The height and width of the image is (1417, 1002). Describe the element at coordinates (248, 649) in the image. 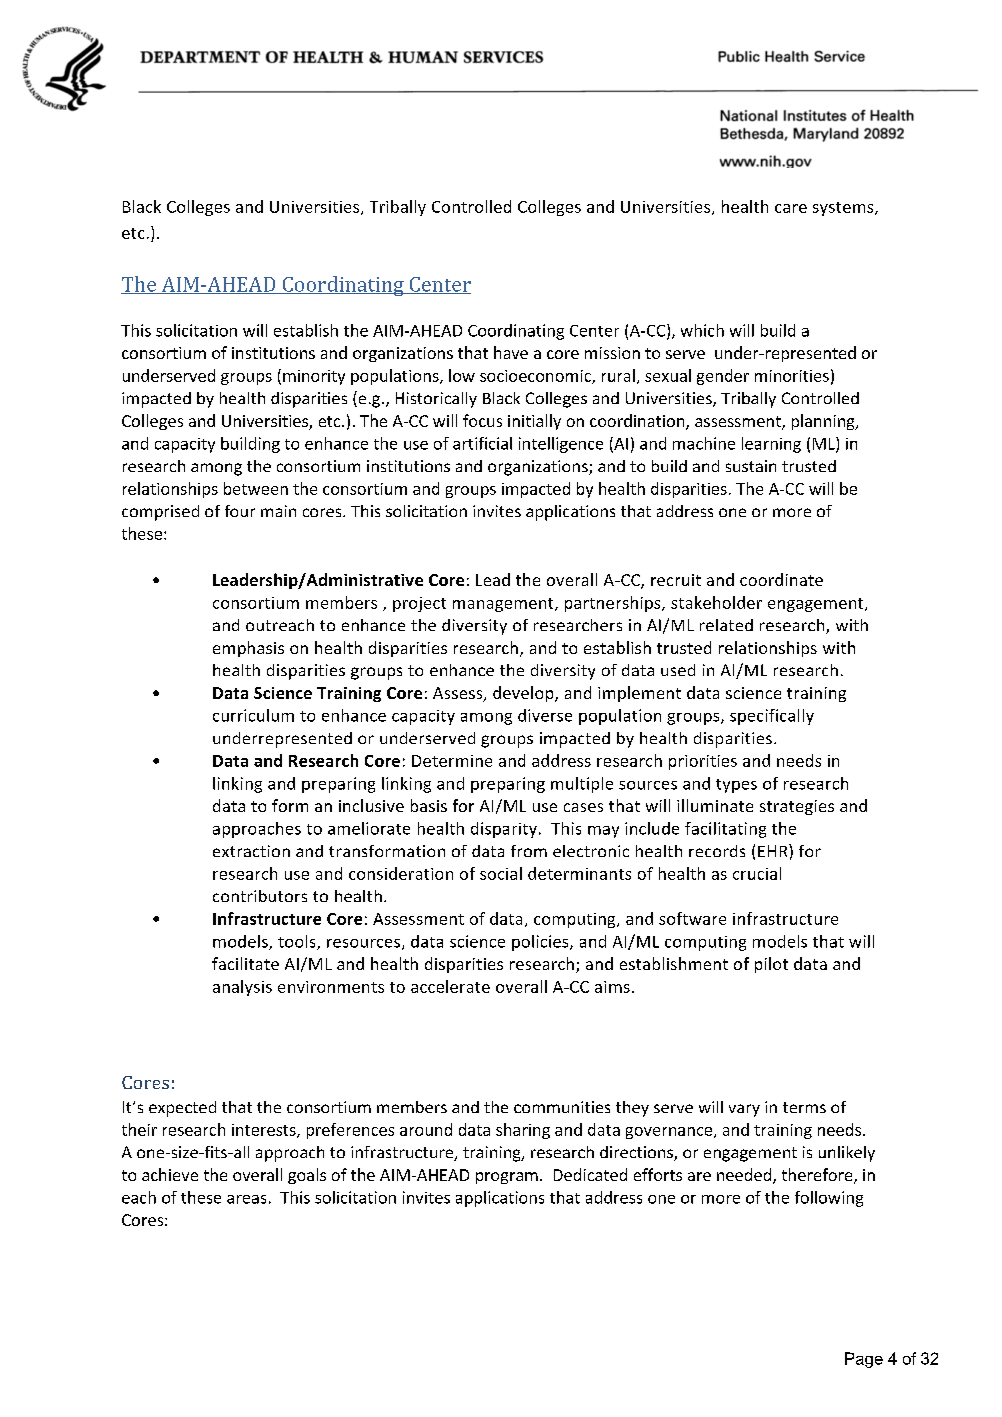

I see `emphasis` at that location.
